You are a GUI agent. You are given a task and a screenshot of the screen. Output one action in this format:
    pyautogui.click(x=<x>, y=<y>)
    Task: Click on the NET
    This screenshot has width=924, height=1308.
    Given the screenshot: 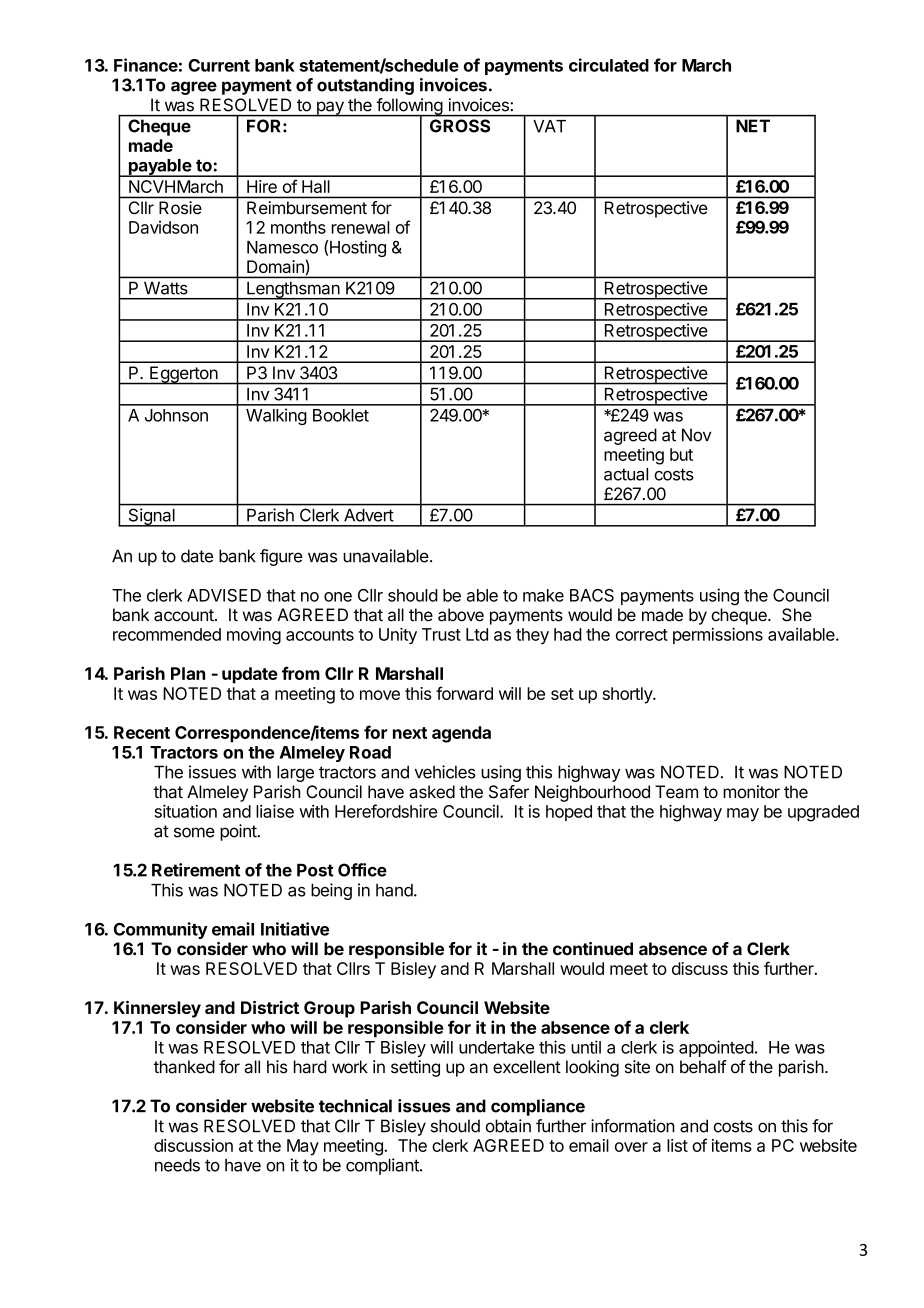 What is the action you would take?
    pyautogui.click(x=753, y=126)
